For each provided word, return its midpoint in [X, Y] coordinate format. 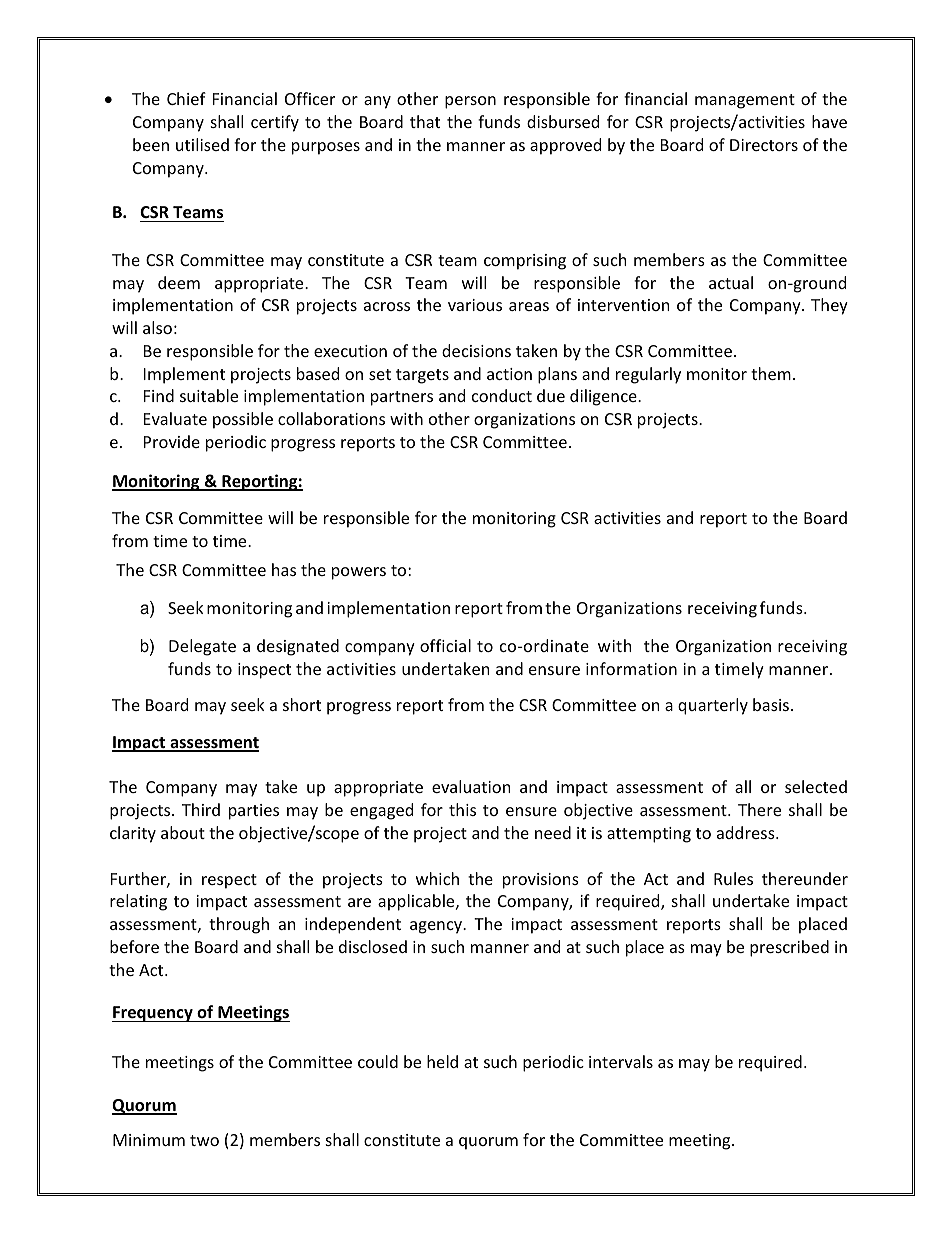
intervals [621, 1061]
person [470, 102]
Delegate [202, 647]
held [442, 1061]
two [204, 1140]
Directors [764, 145]
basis [772, 704]
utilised [202, 144]
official [445, 645]
